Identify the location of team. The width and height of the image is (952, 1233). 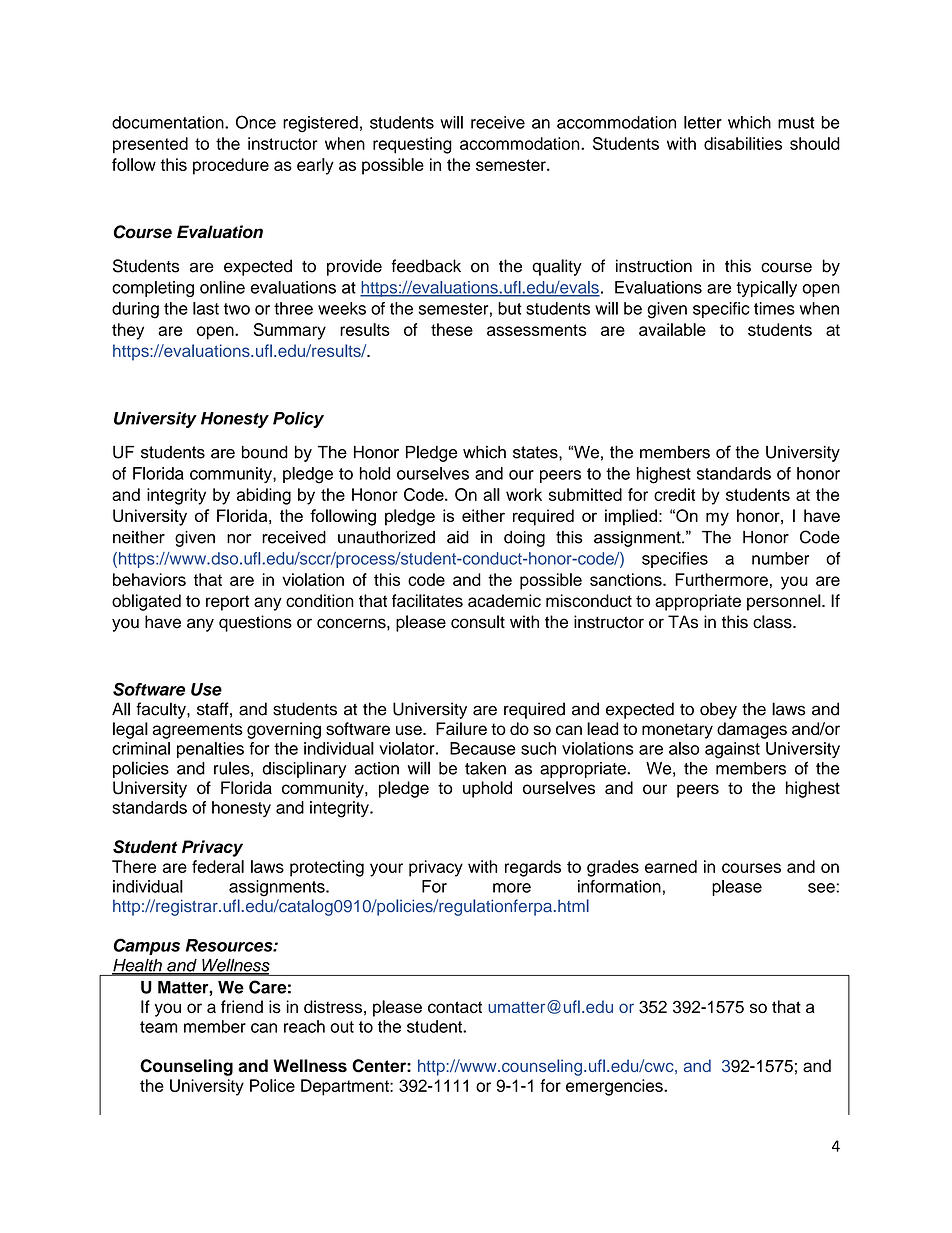
(158, 1027).
